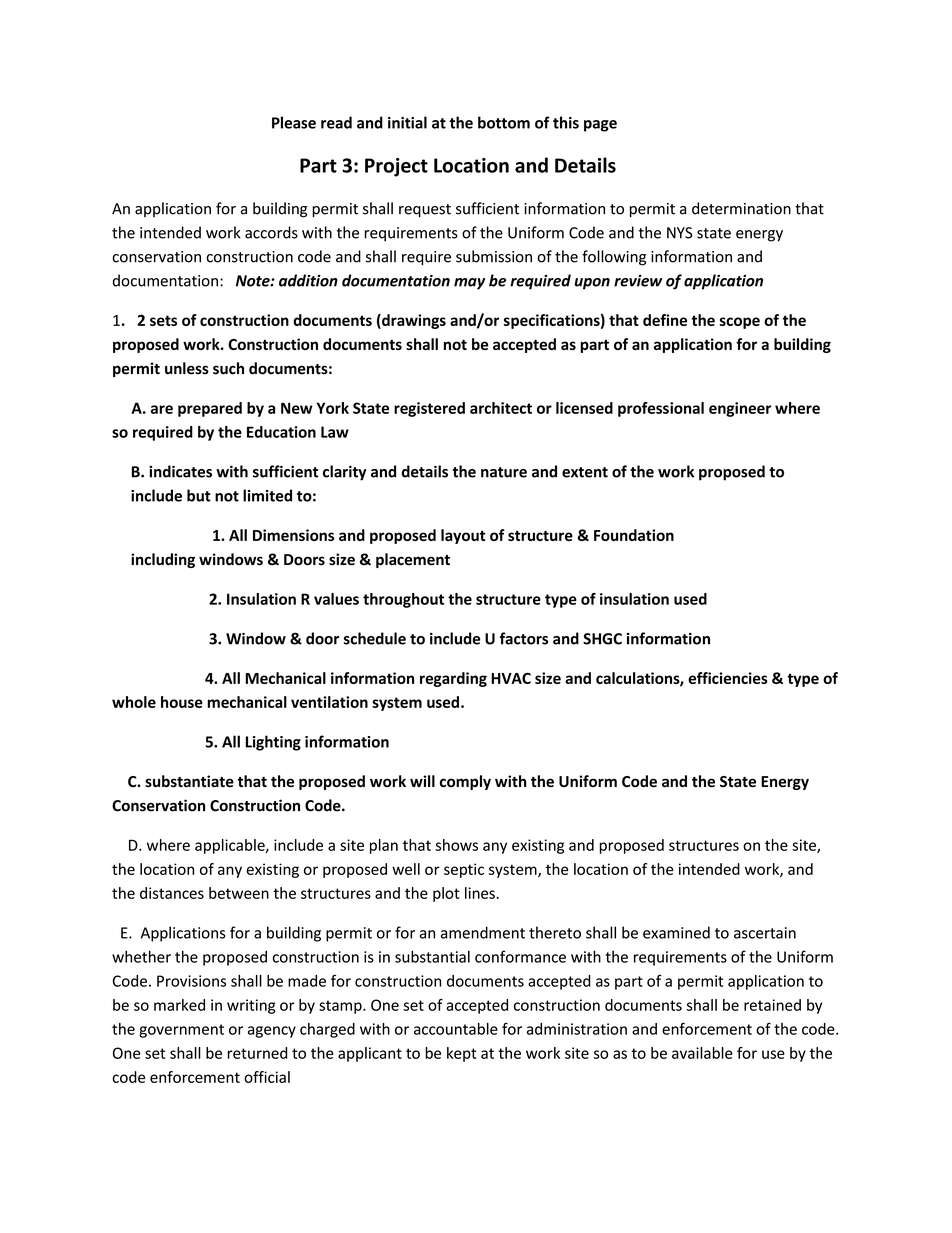 Image resolution: width=952 pixels, height=1233 pixels. I want to click on Please, so click(294, 122).
